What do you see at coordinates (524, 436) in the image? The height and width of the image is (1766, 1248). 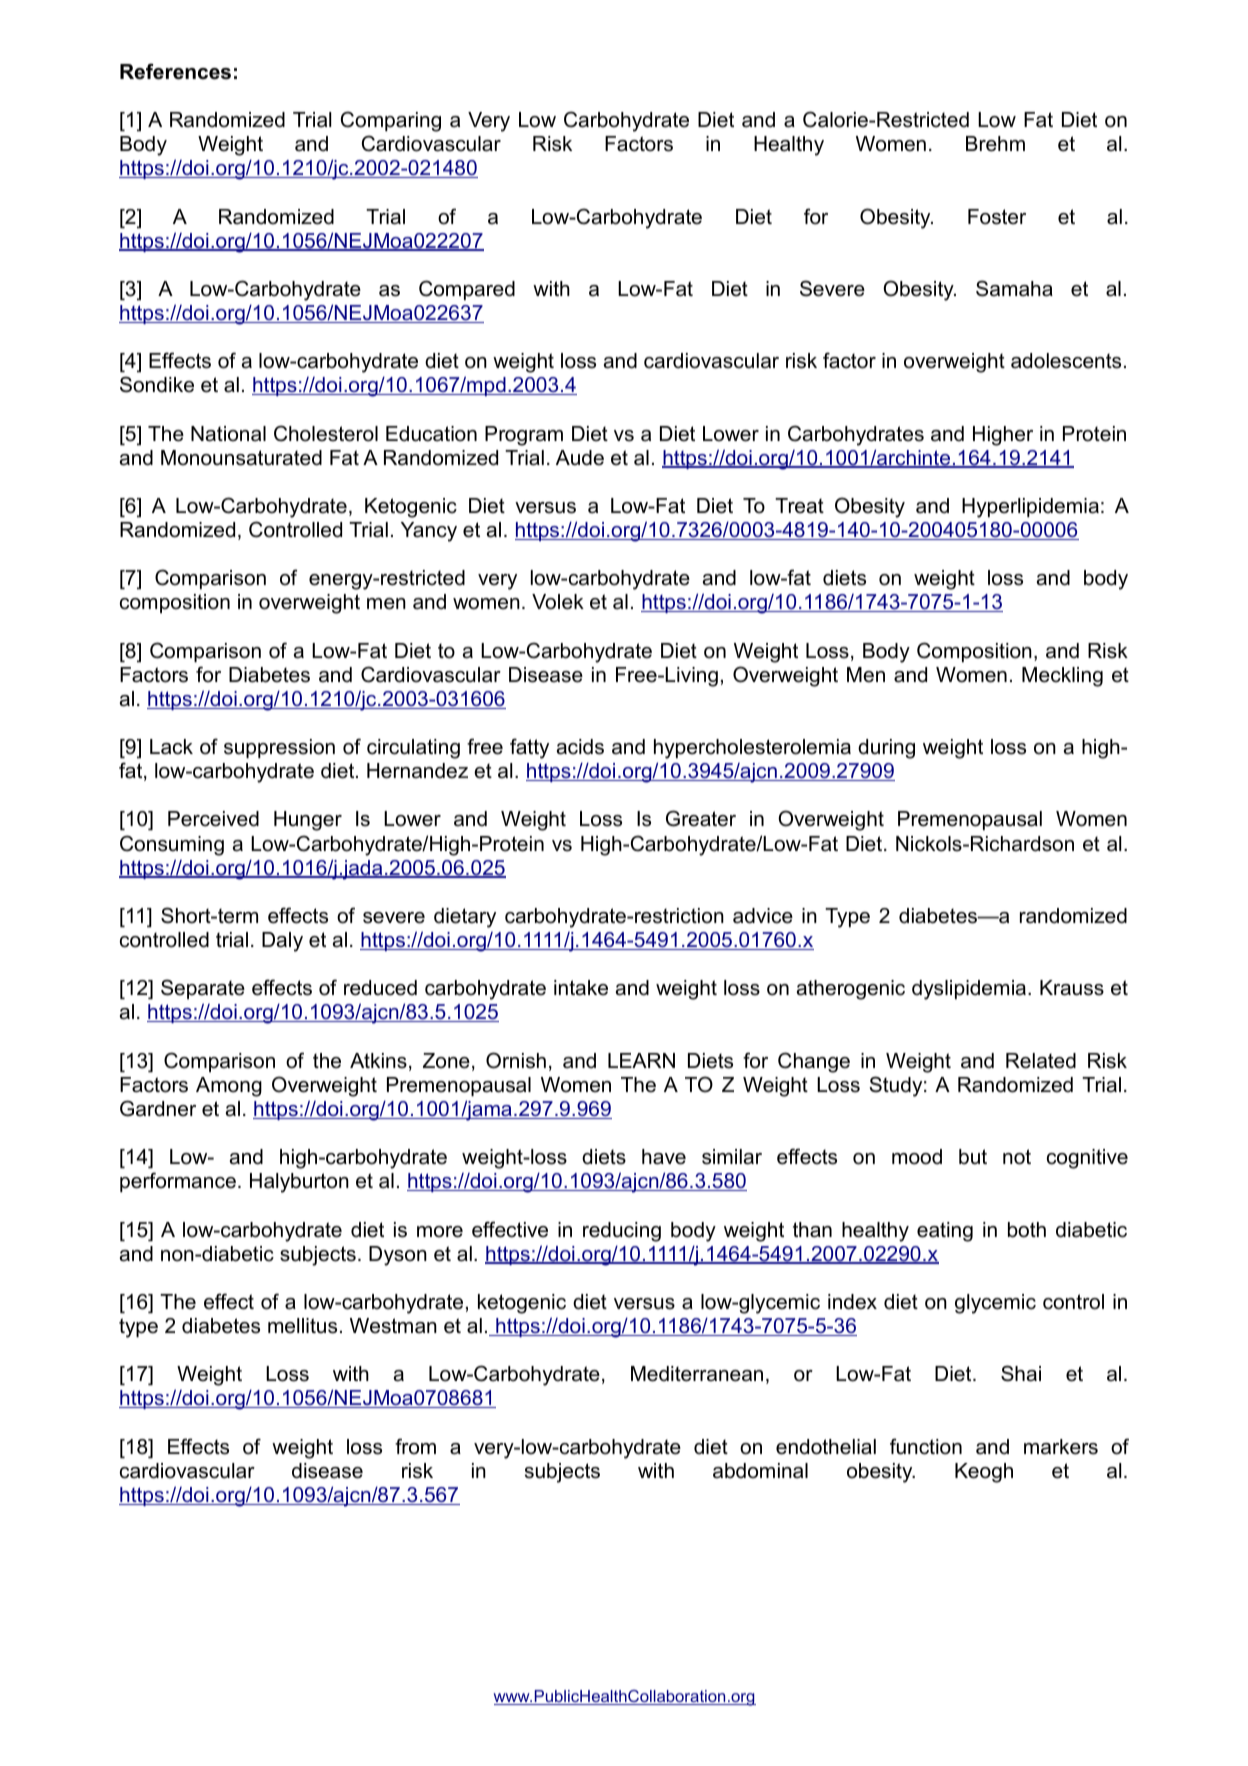 I see `Program` at bounding box center [524, 436].
